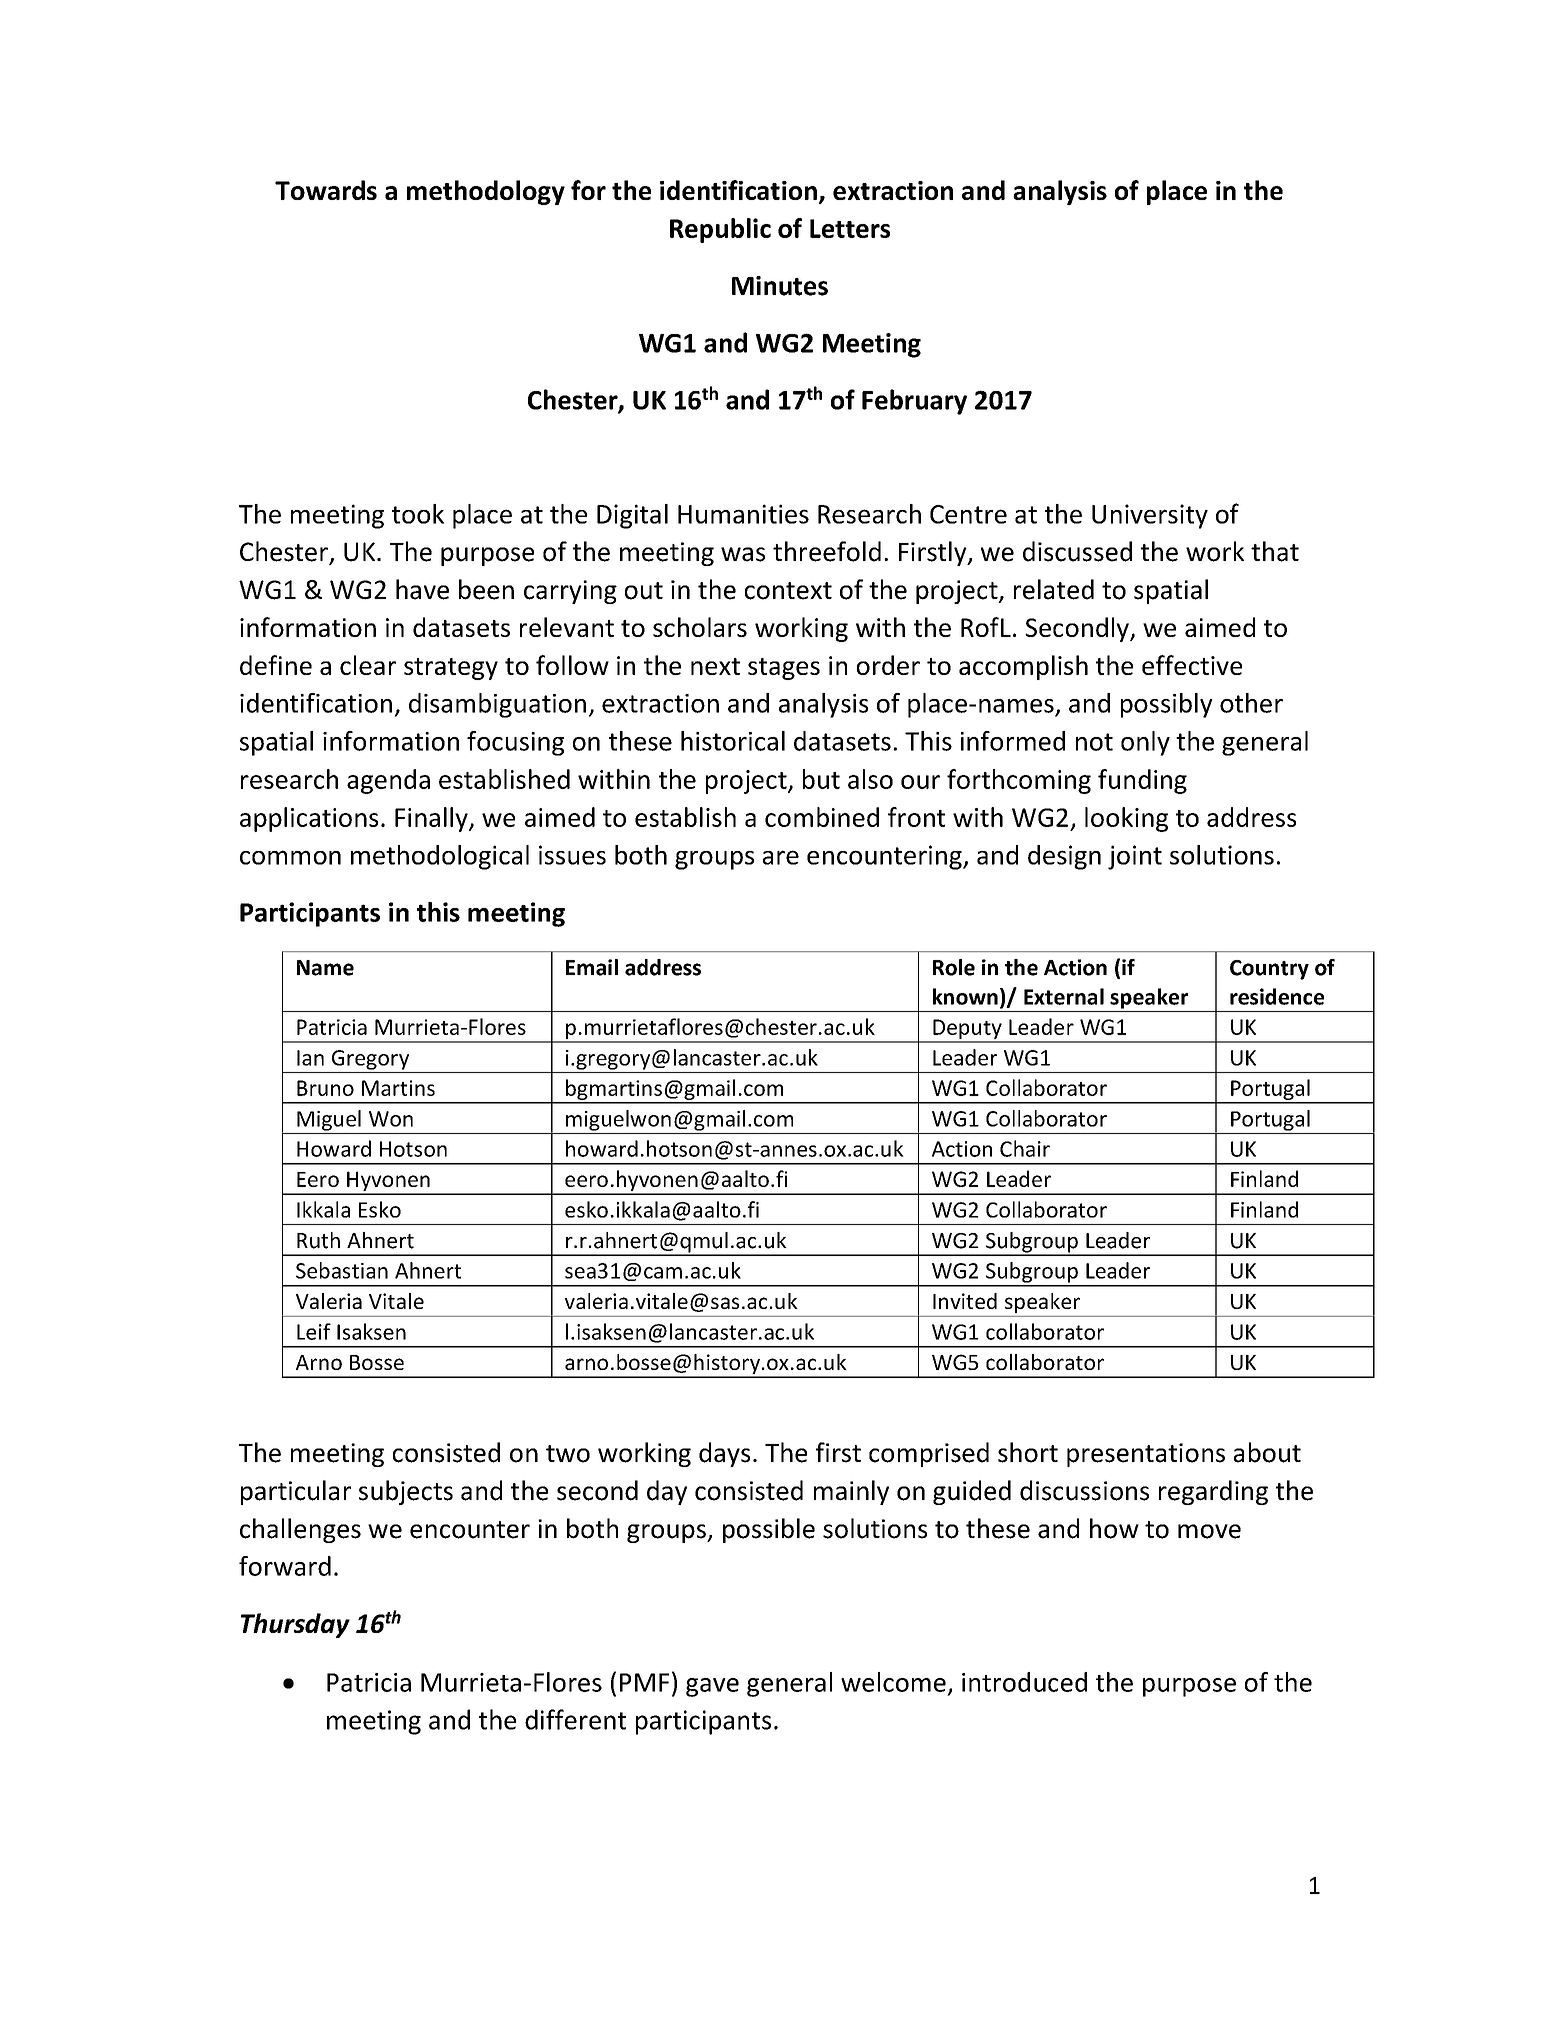  I want to click on effective, so click(1192, 665).
